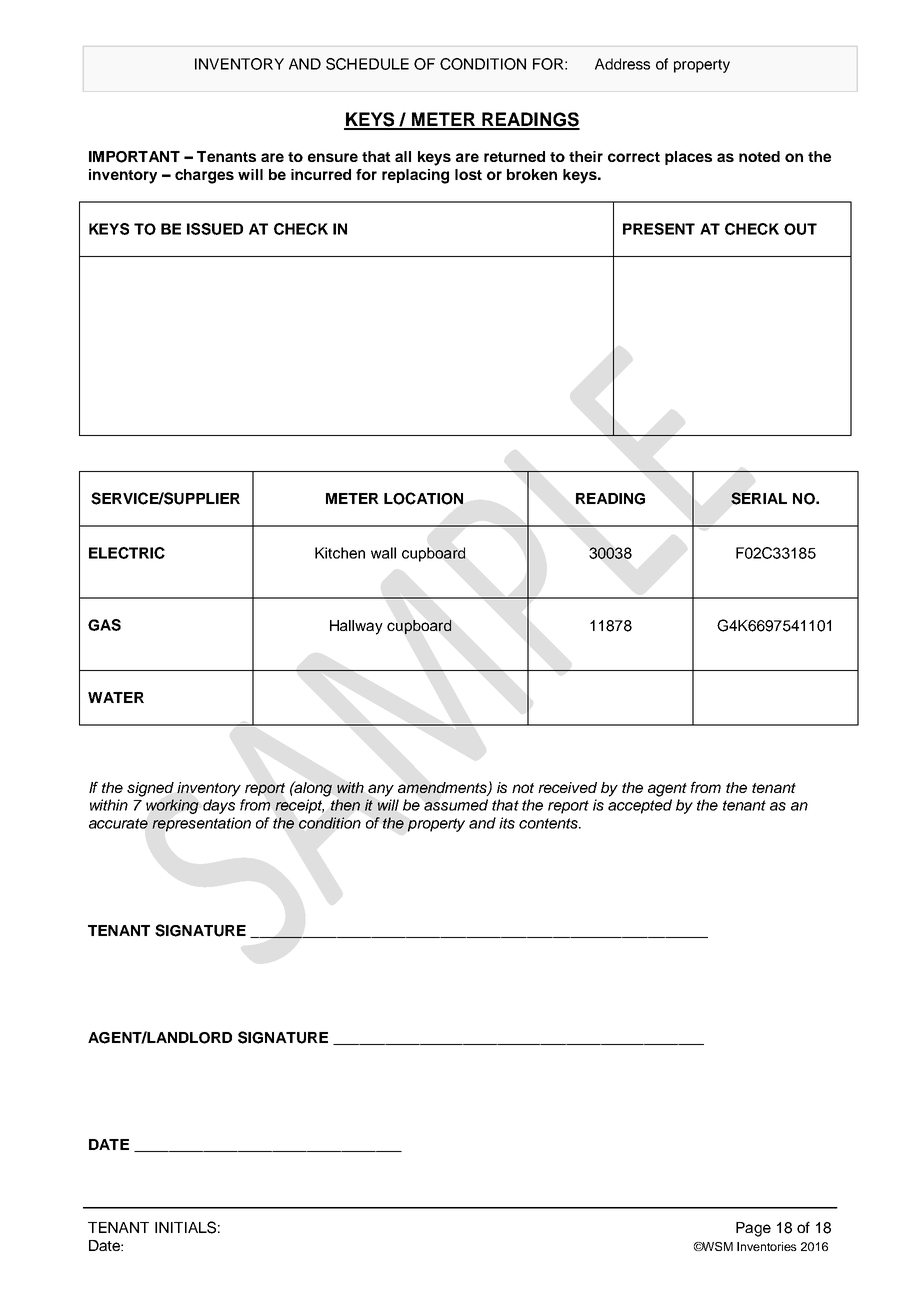  Describe the element at coordinates (456, 805) in the page. I see `assumed` at that location.
